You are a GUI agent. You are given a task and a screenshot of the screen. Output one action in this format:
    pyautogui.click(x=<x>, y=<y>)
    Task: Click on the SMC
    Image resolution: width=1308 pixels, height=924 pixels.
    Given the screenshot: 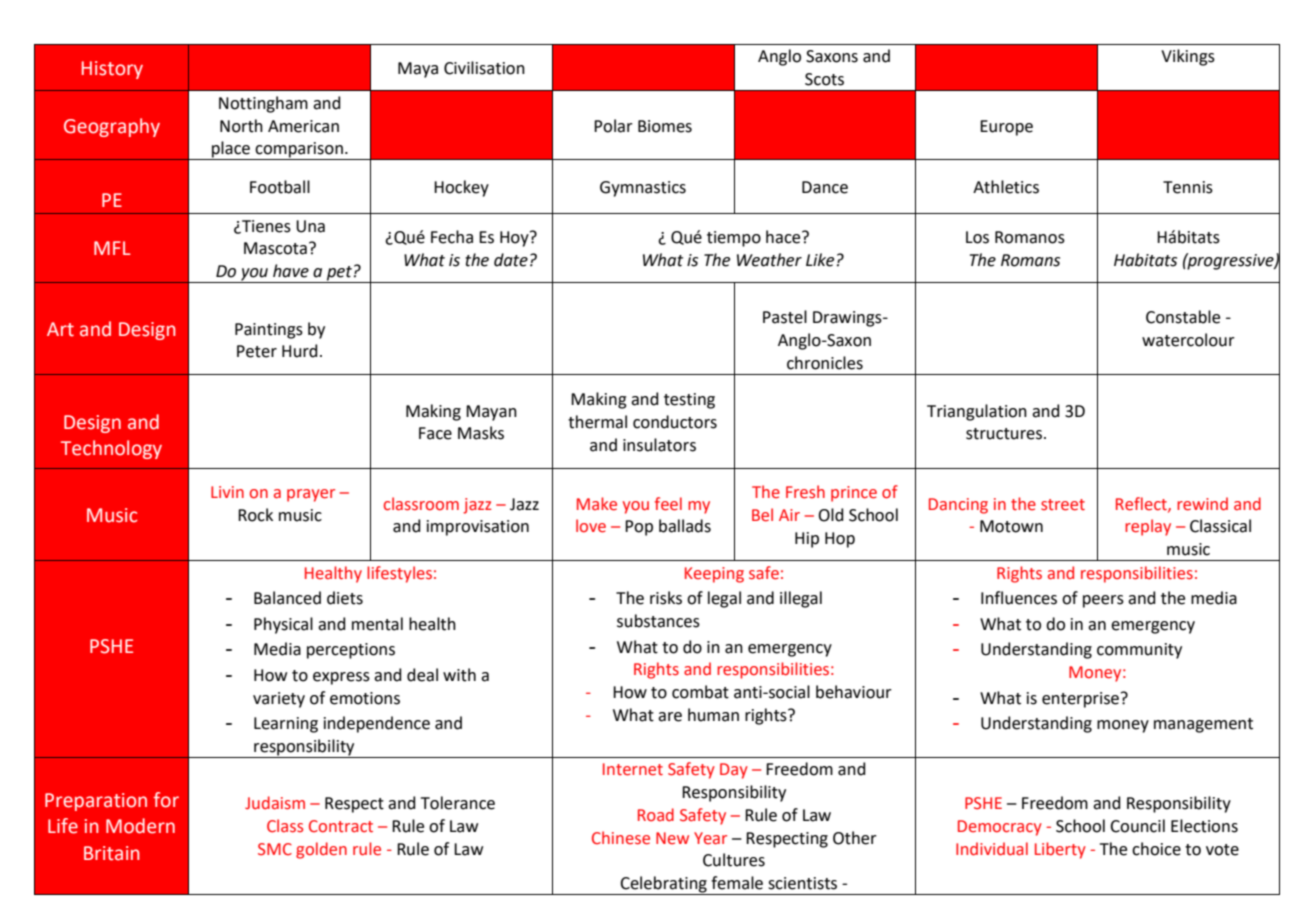 What is the action you would take?
    pyautogui.click(x=275, y=849)
